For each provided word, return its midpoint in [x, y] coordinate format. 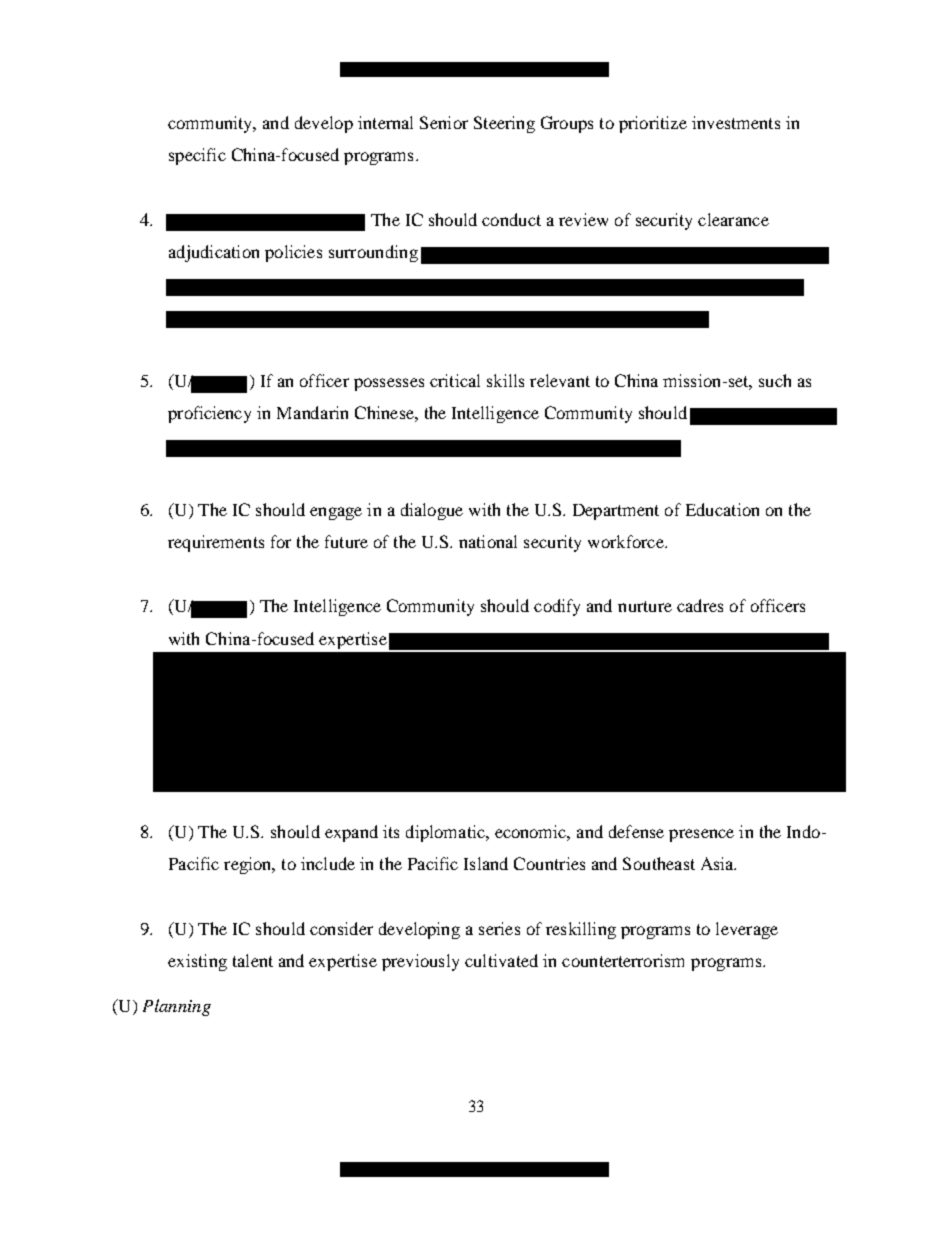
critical [455, 380]
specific [197, 156]
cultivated [501, 960]
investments [736, 122]
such [775, 380]
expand [351, 833]
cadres [700, 605]
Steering [504, 124]
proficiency [209, 414]
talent [253, 960]
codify [557, 607]
